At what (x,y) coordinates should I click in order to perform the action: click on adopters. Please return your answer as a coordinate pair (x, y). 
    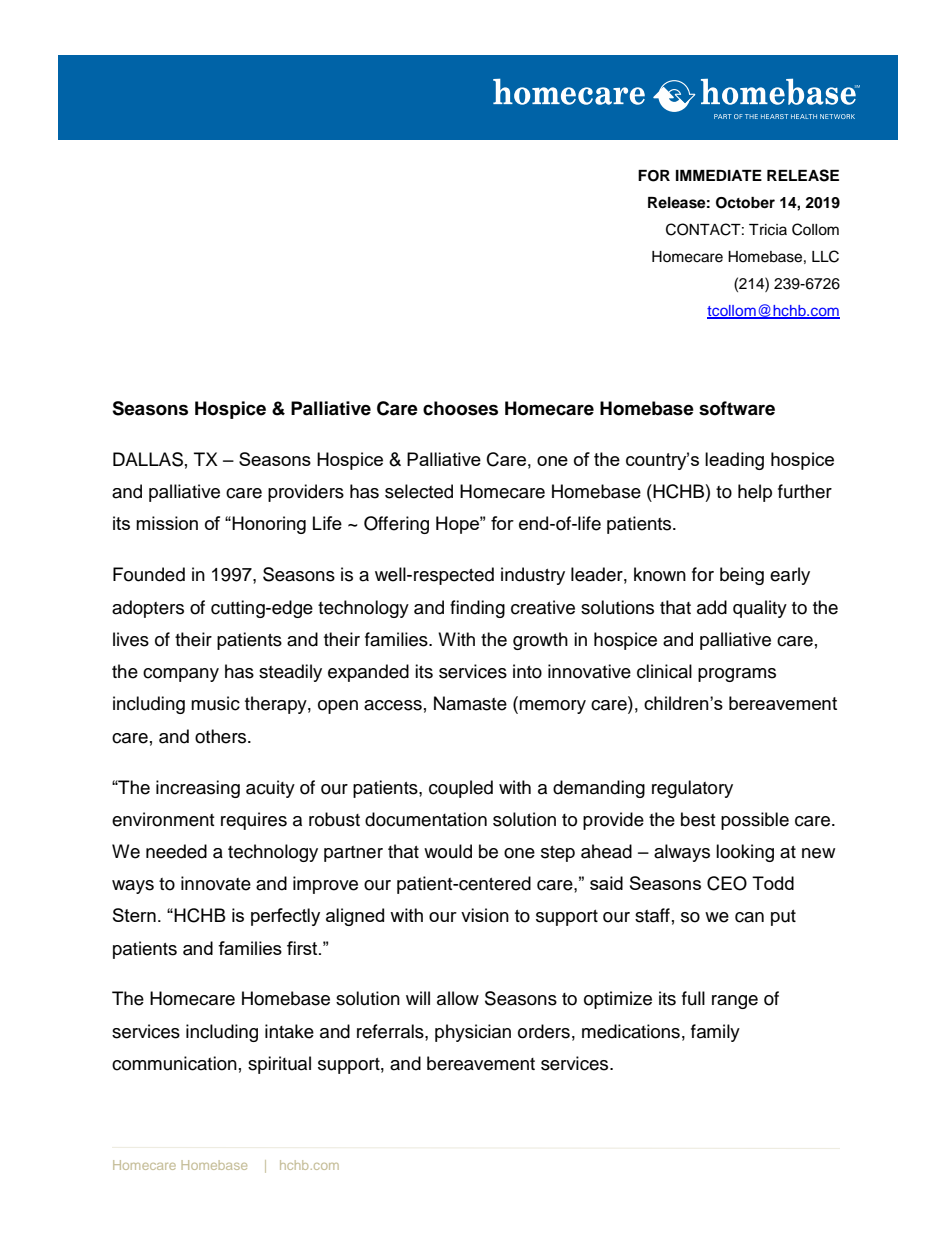
    Looking at the image, I should click on (148, 609).
